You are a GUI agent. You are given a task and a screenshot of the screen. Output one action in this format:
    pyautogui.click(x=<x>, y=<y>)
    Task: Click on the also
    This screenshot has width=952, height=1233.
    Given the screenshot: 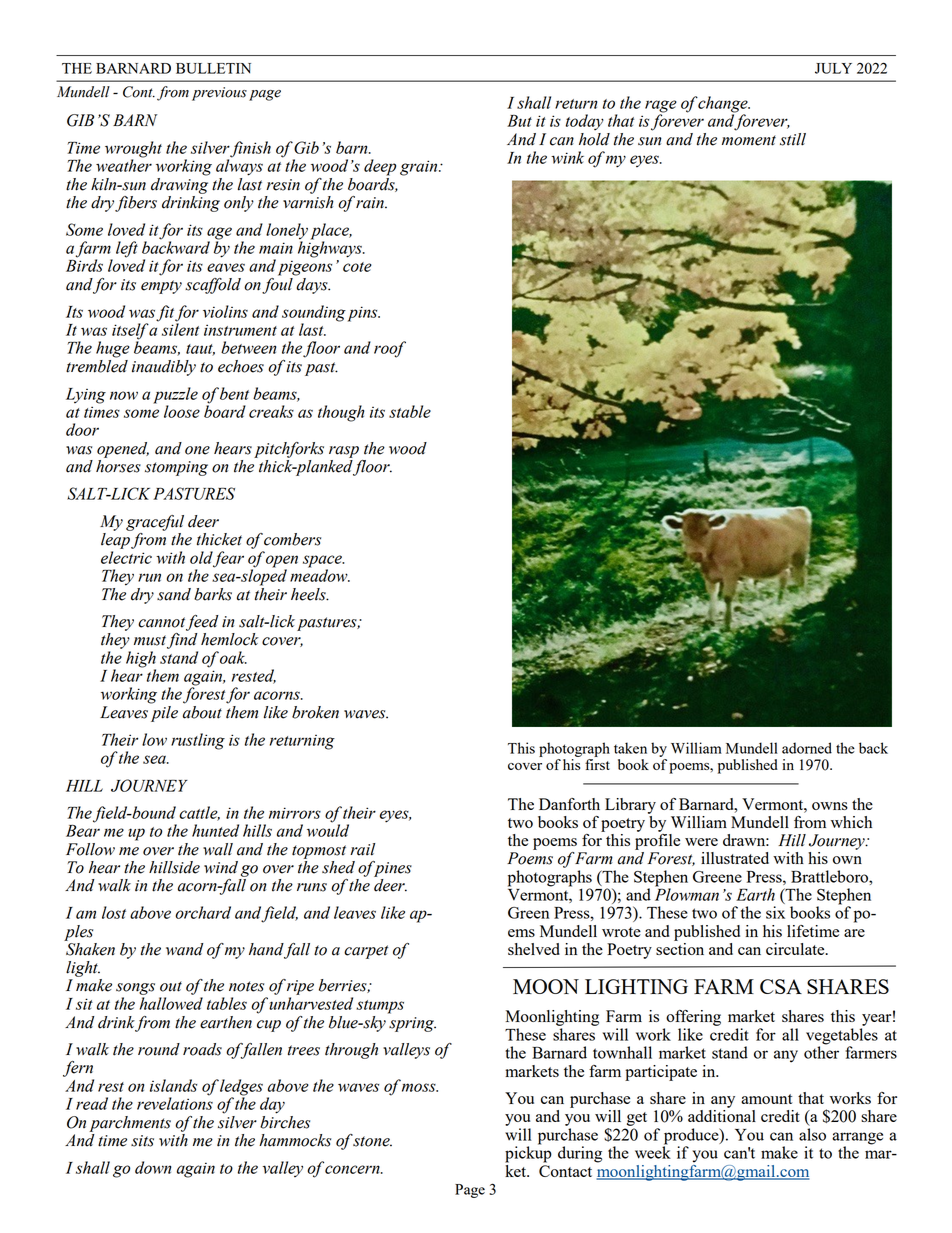 What is the action you would take?
    pyautogui.click(x=812, y=1134)
